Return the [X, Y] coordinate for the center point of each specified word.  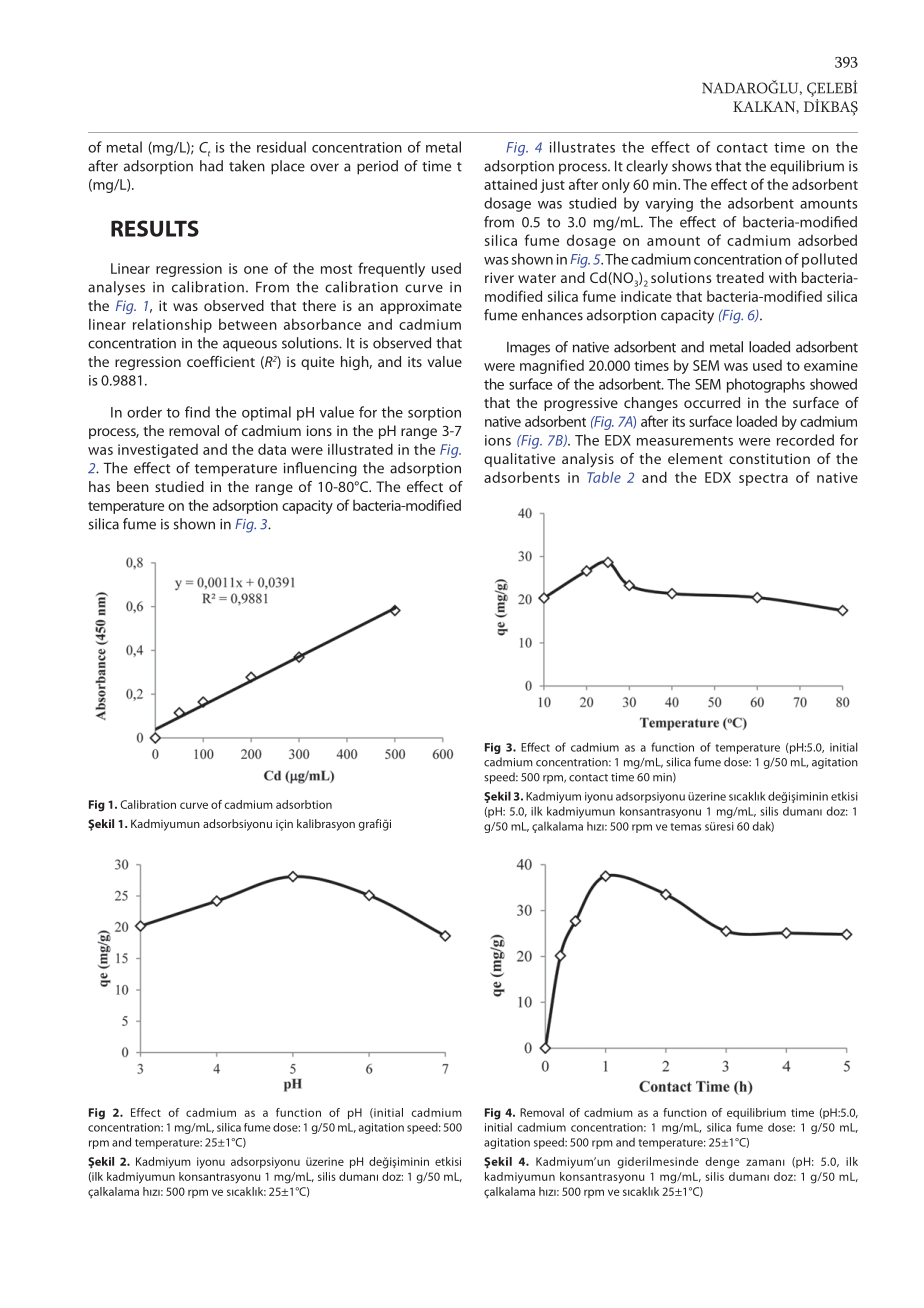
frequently [391, 269]
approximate [421, 307]
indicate [646, 296]
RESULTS [155, 228]
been [133, 486]
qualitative [519, 460]
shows [692, 166]
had [211, 166]
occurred [712, 402]
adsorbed [827, 240]
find [197, 412]
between [248, 324]
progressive [581, 404]
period [377, 167]
